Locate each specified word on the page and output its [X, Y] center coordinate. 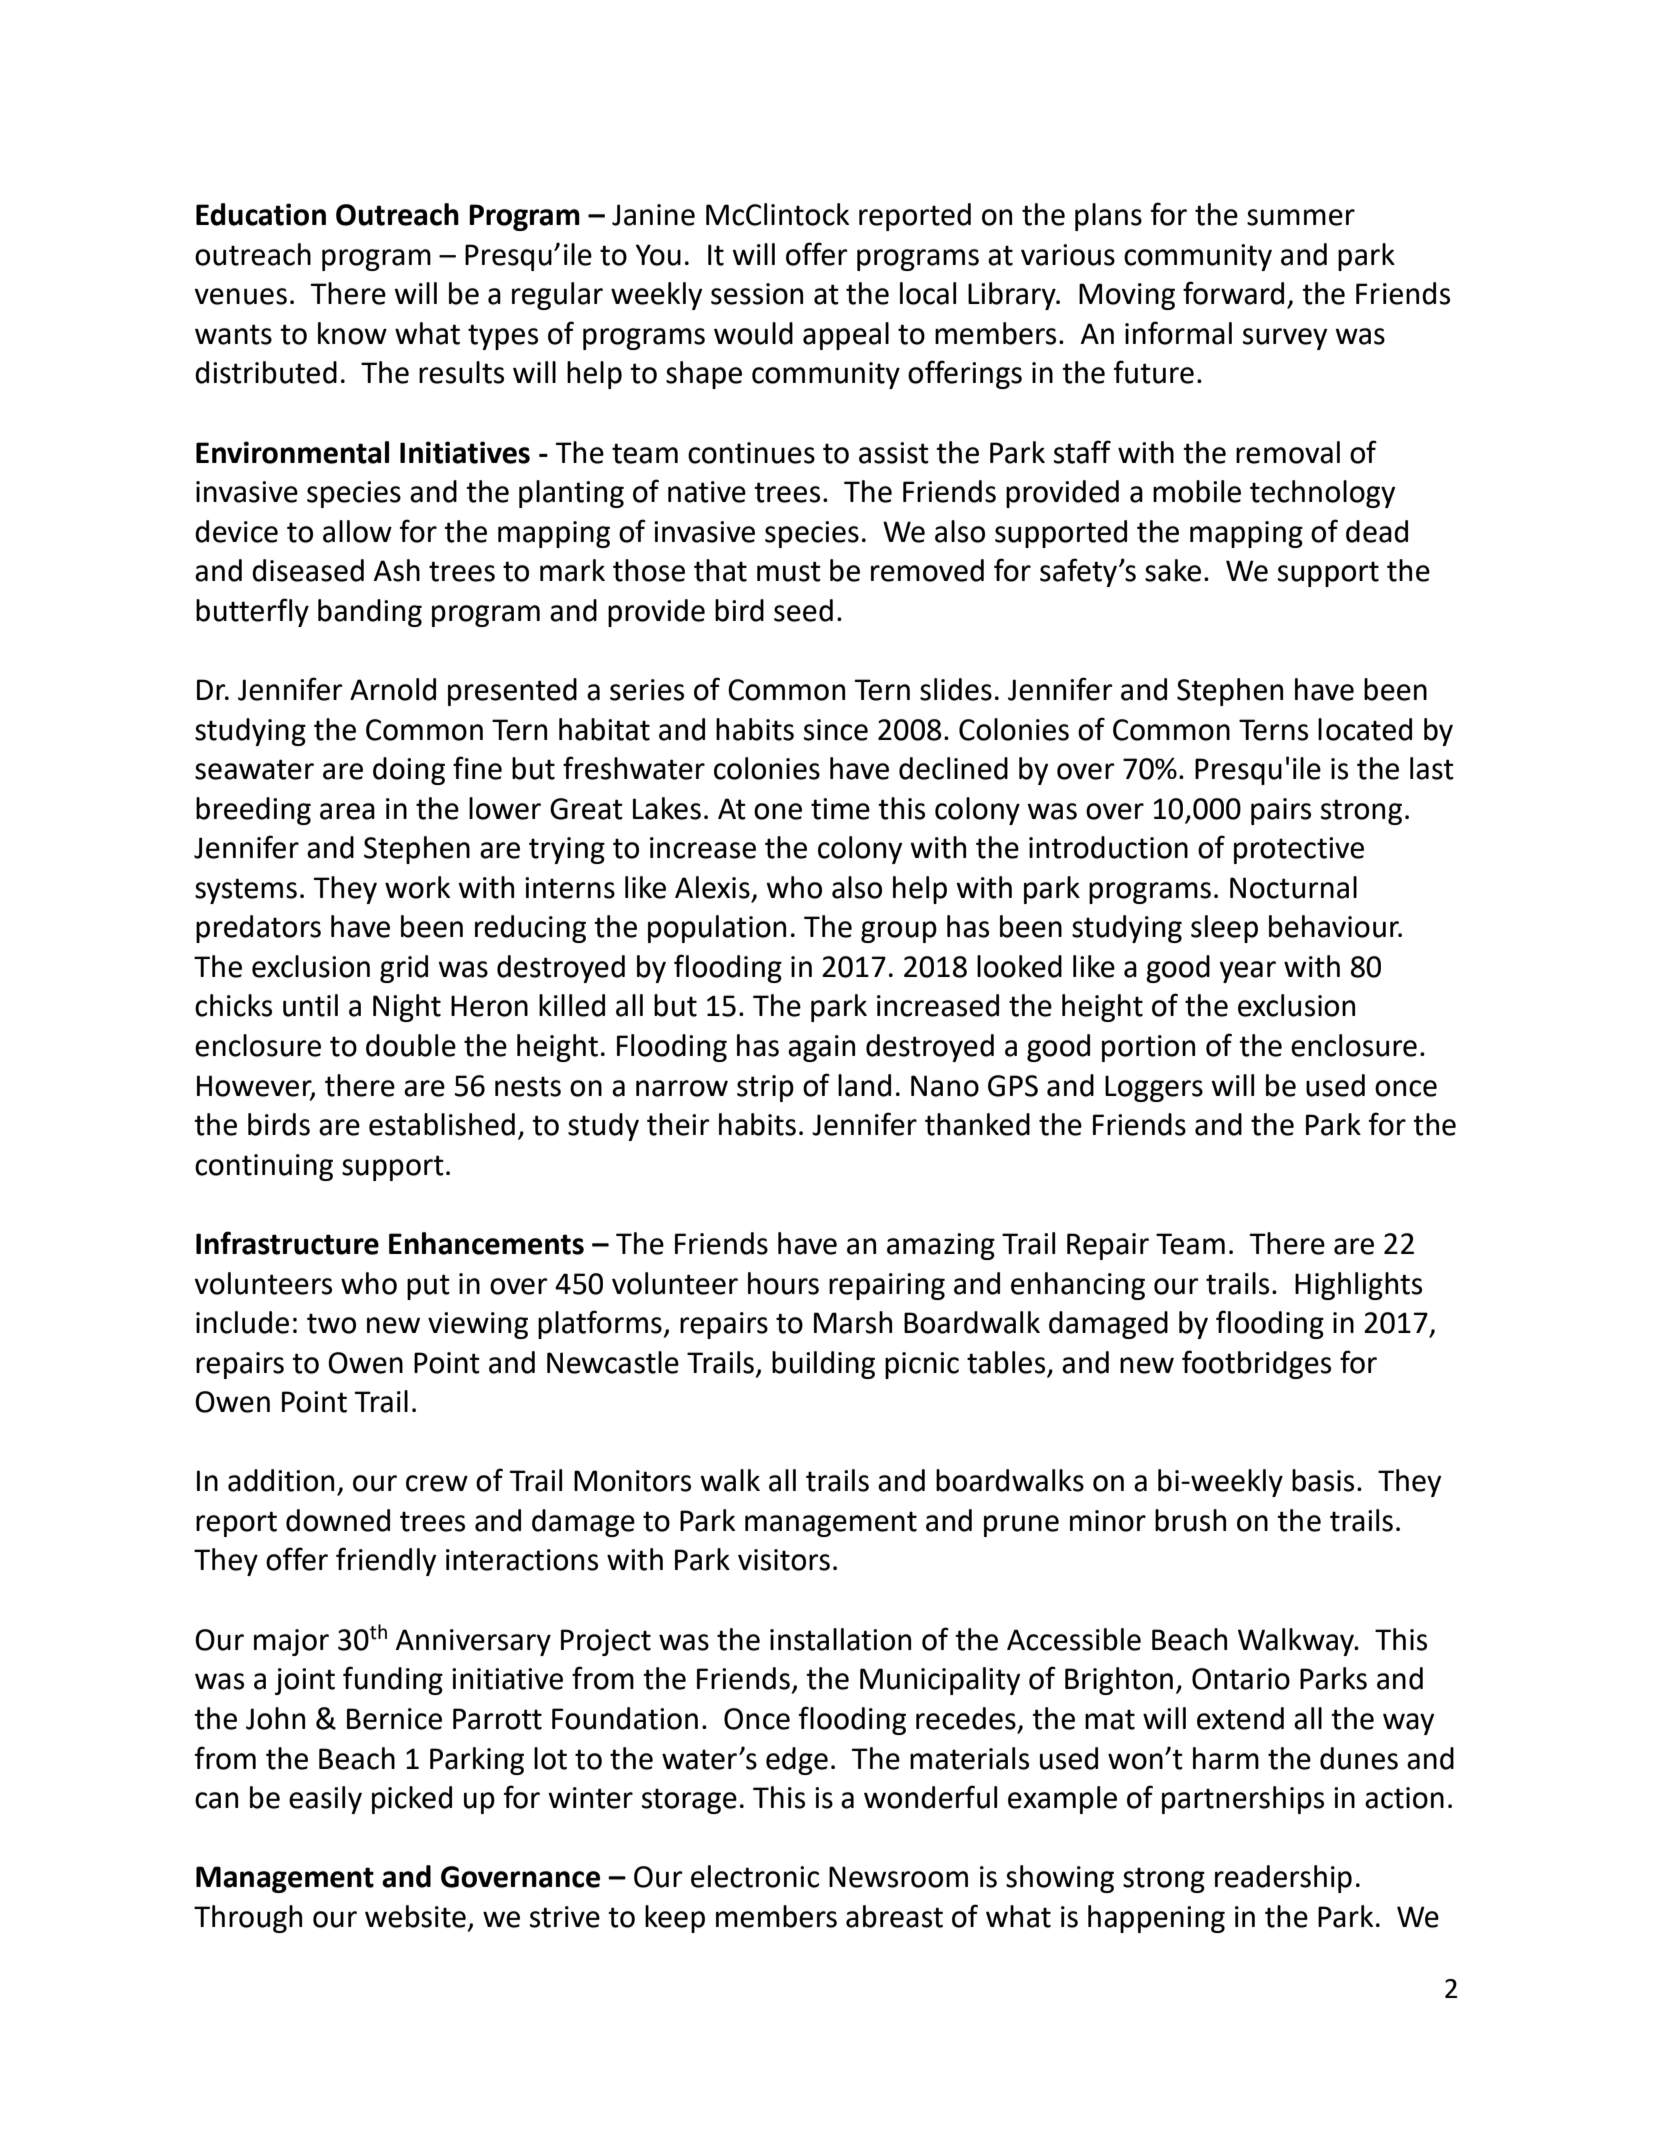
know [352, 333]
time [840, 809]
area [347, 811]
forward [1233, 293]
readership [1283, 1879]
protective [1299, 850]
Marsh [853, 1322]
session [757, 294]
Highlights [1358, 1286]
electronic [755, 1876]
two [331, 1323]
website [415, 1916]
